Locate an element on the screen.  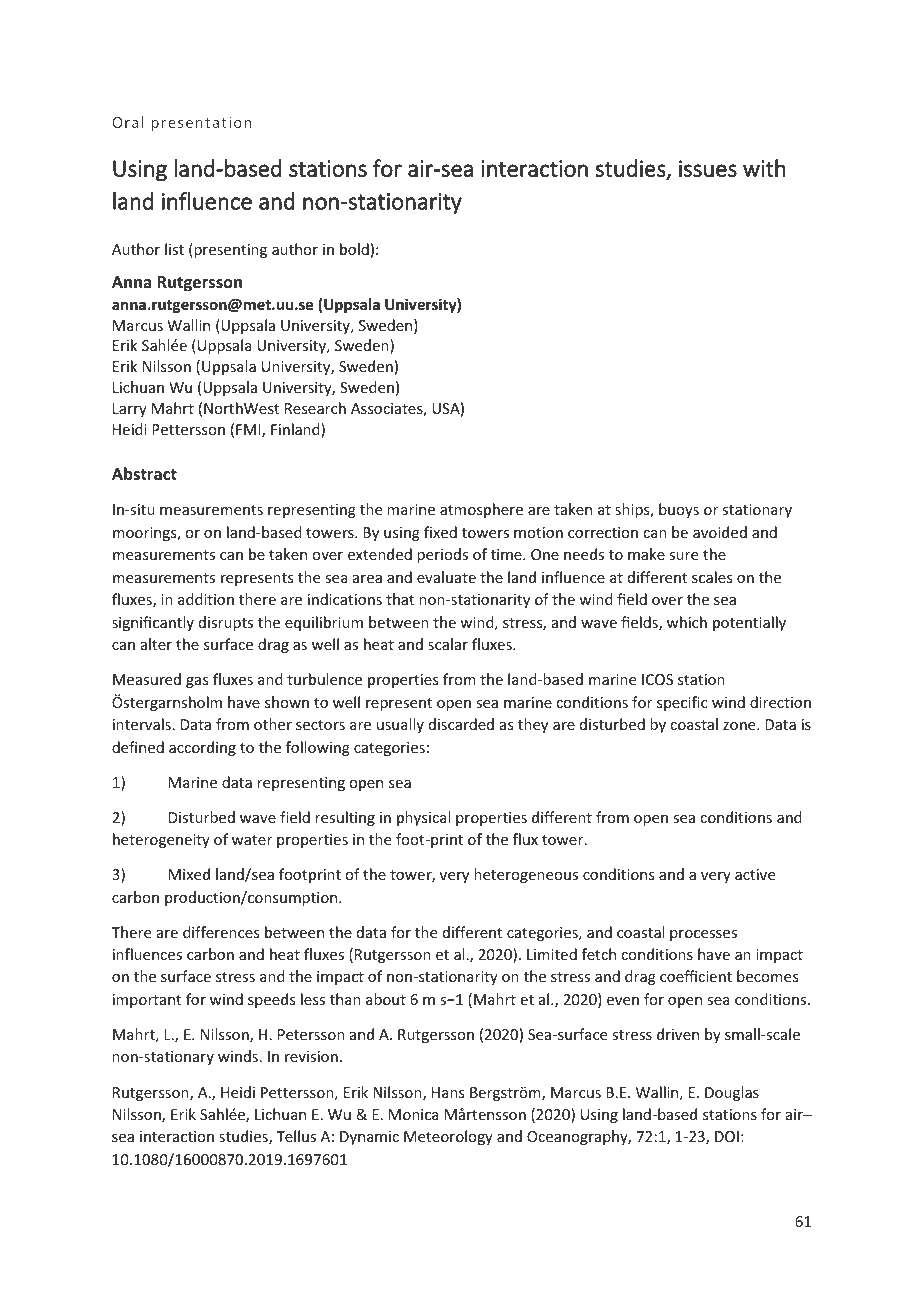
Tellus is located at coordinates (296, 1136).
